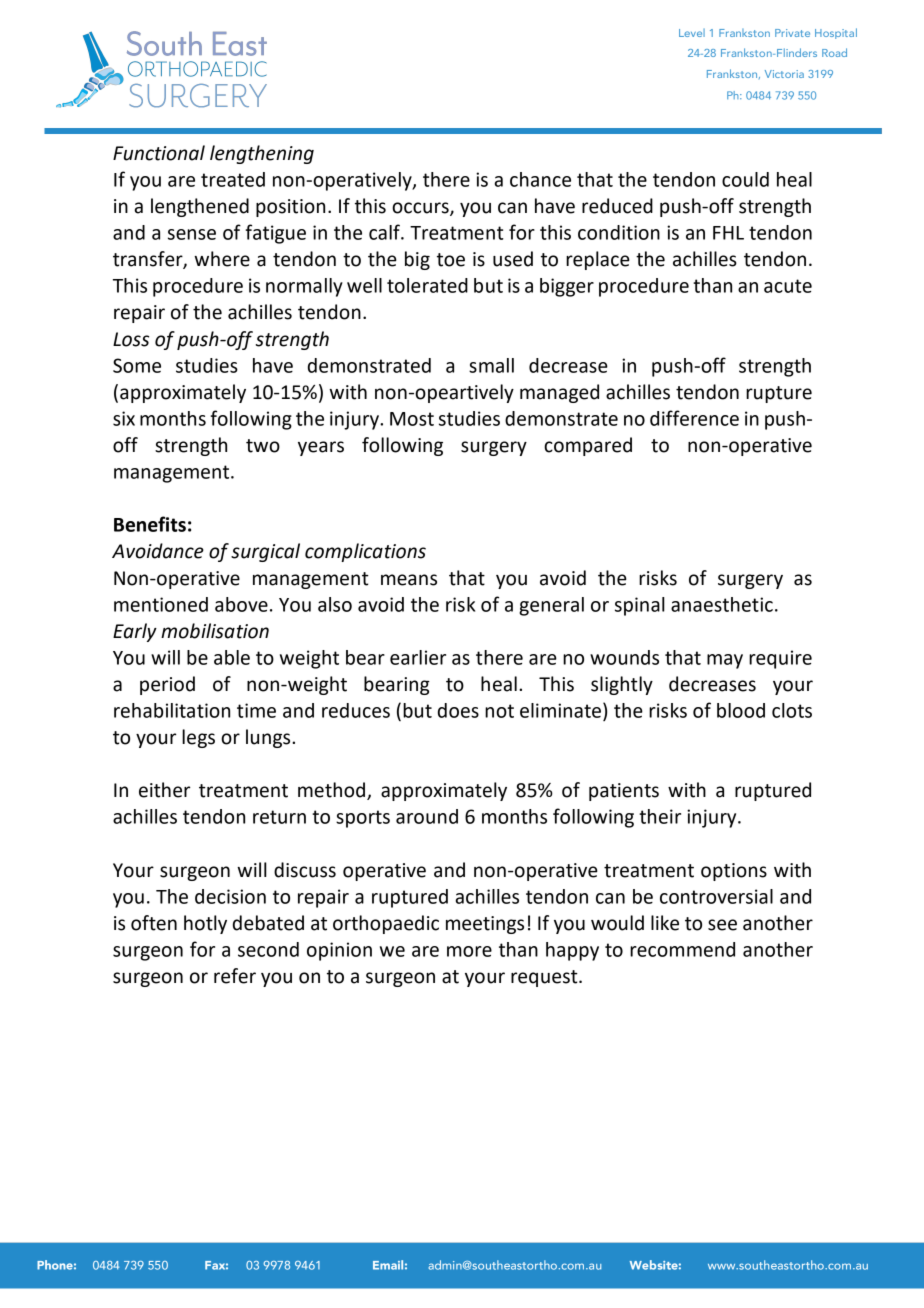  Describe the element at coordinates (725, 661) in the image. I see `may` at that location.
